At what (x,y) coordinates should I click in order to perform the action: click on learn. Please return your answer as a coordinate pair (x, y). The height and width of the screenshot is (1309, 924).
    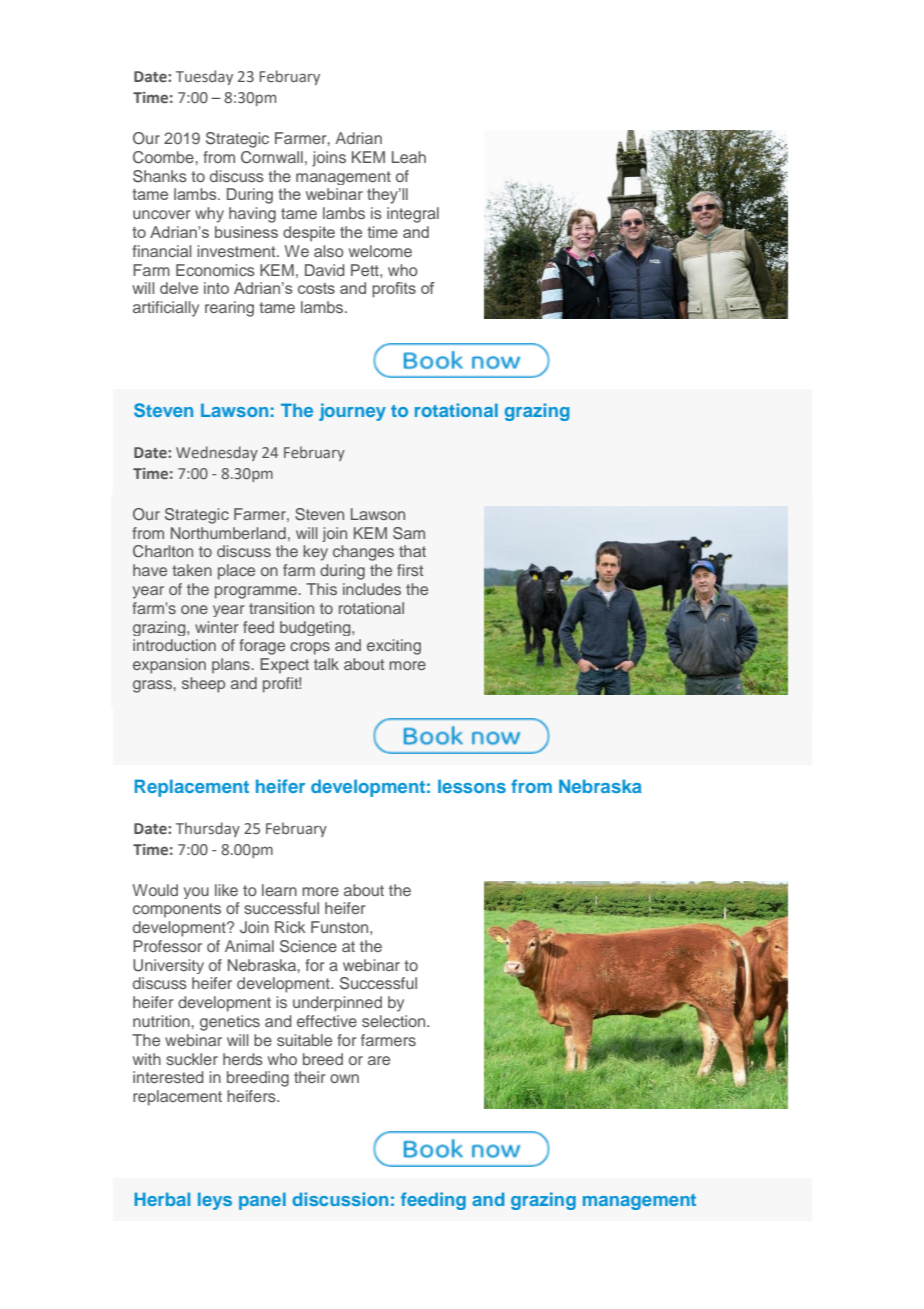
    Looking at the image, I should click on (279, 890).
